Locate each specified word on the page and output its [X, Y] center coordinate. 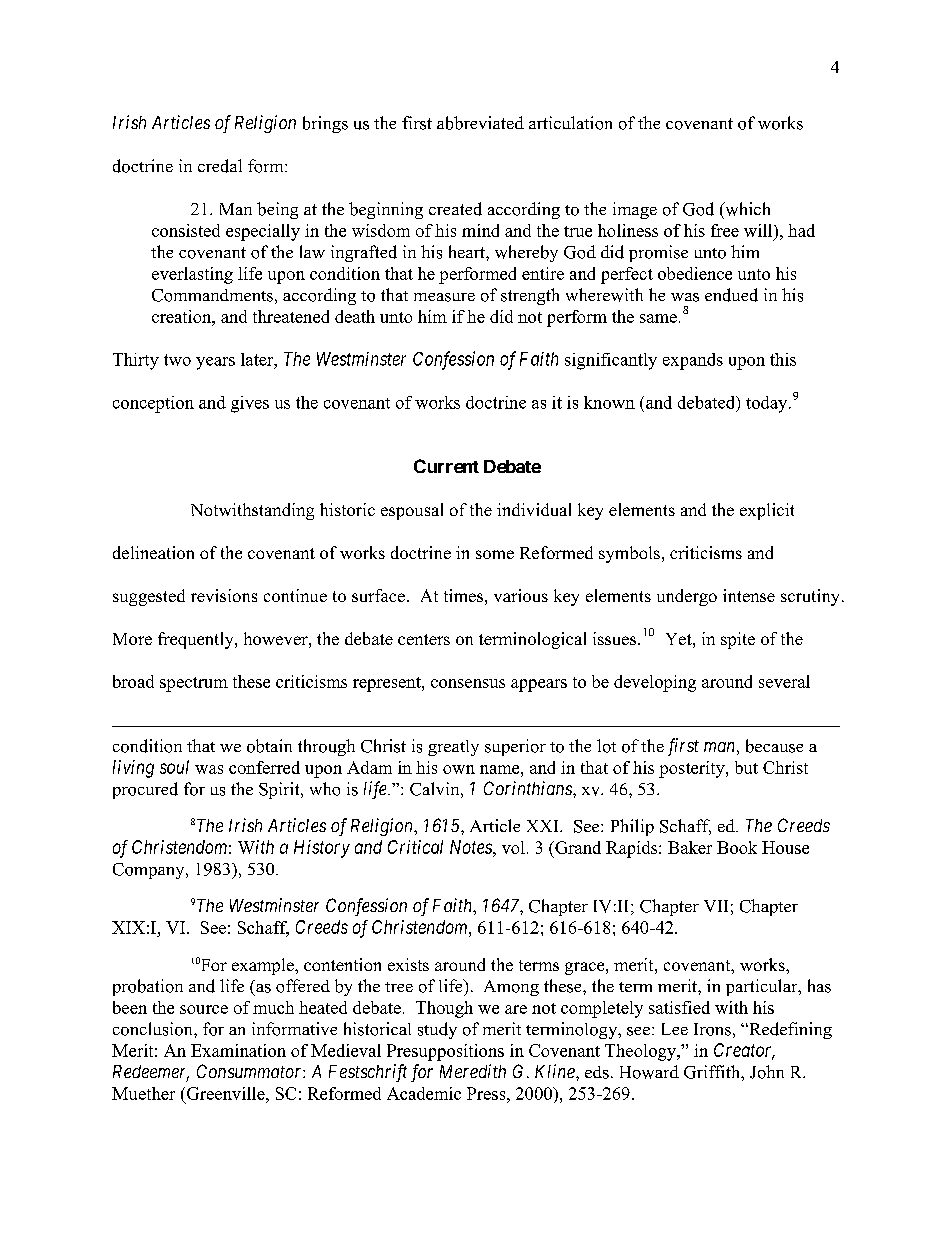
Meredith [473, 1071]
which [746, 209]
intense [749, 595]
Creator [744, 1051]
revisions [224, 595]
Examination [238, 1050]
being [277, 210]
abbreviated [480, 123]
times [463, 595]
